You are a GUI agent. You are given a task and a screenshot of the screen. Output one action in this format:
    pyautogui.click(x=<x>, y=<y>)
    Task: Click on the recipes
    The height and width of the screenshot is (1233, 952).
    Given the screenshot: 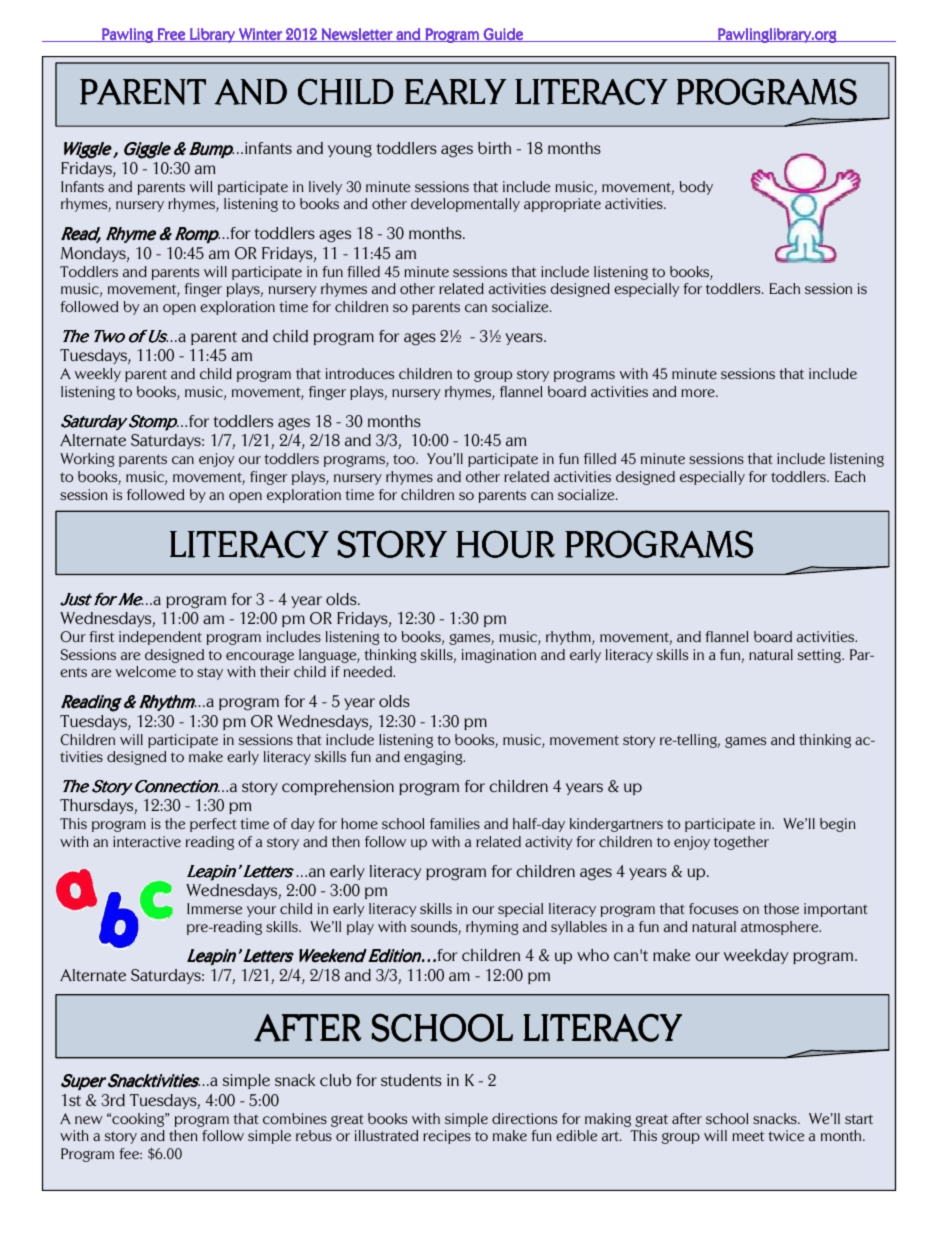 What is the action you would take?
    pyautogui.click(x=447, y=1137)
